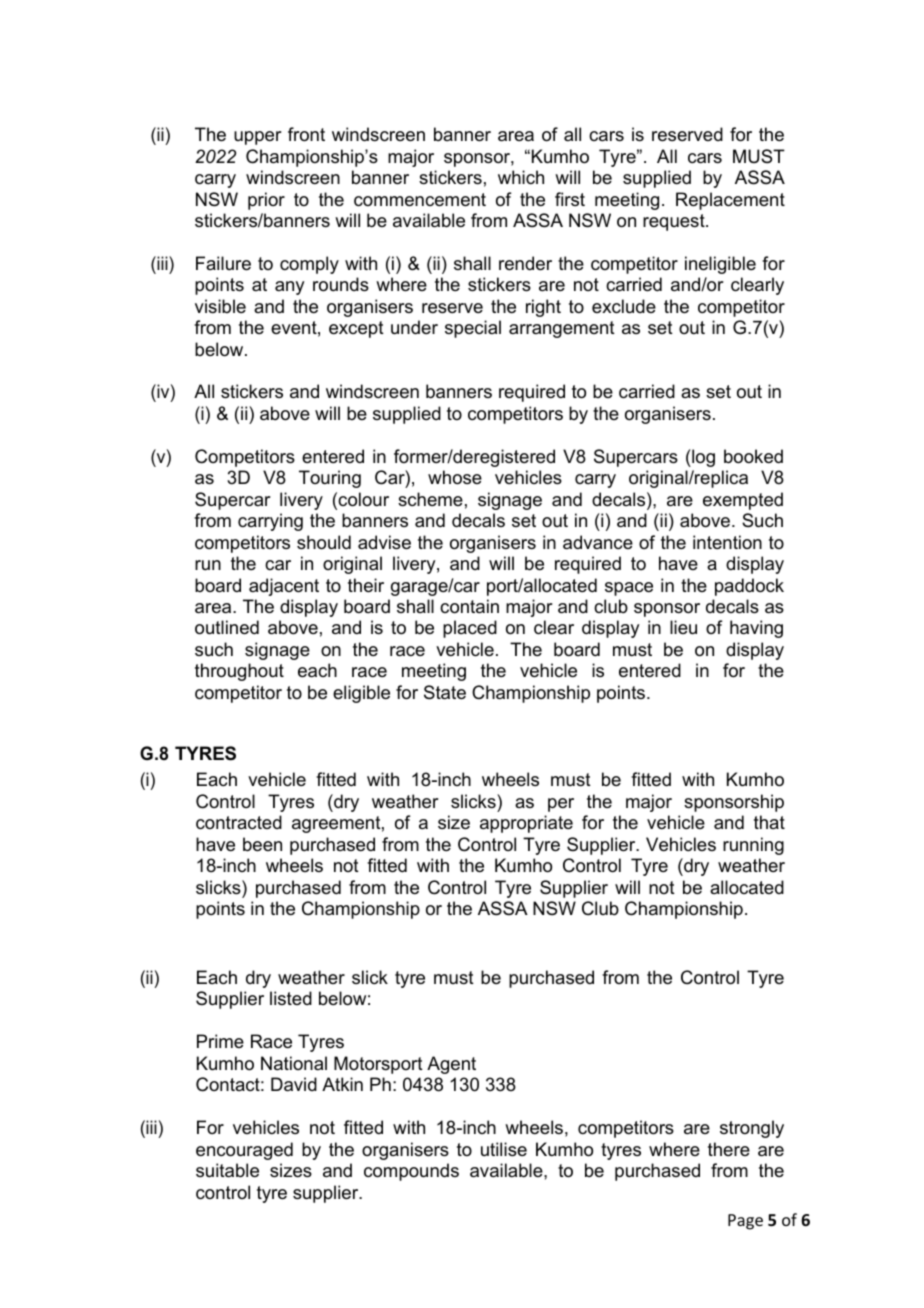  What do you see at coordinates (743, 501) in the screenshot?
I see `exempted` at bounding box center [743, 501].
